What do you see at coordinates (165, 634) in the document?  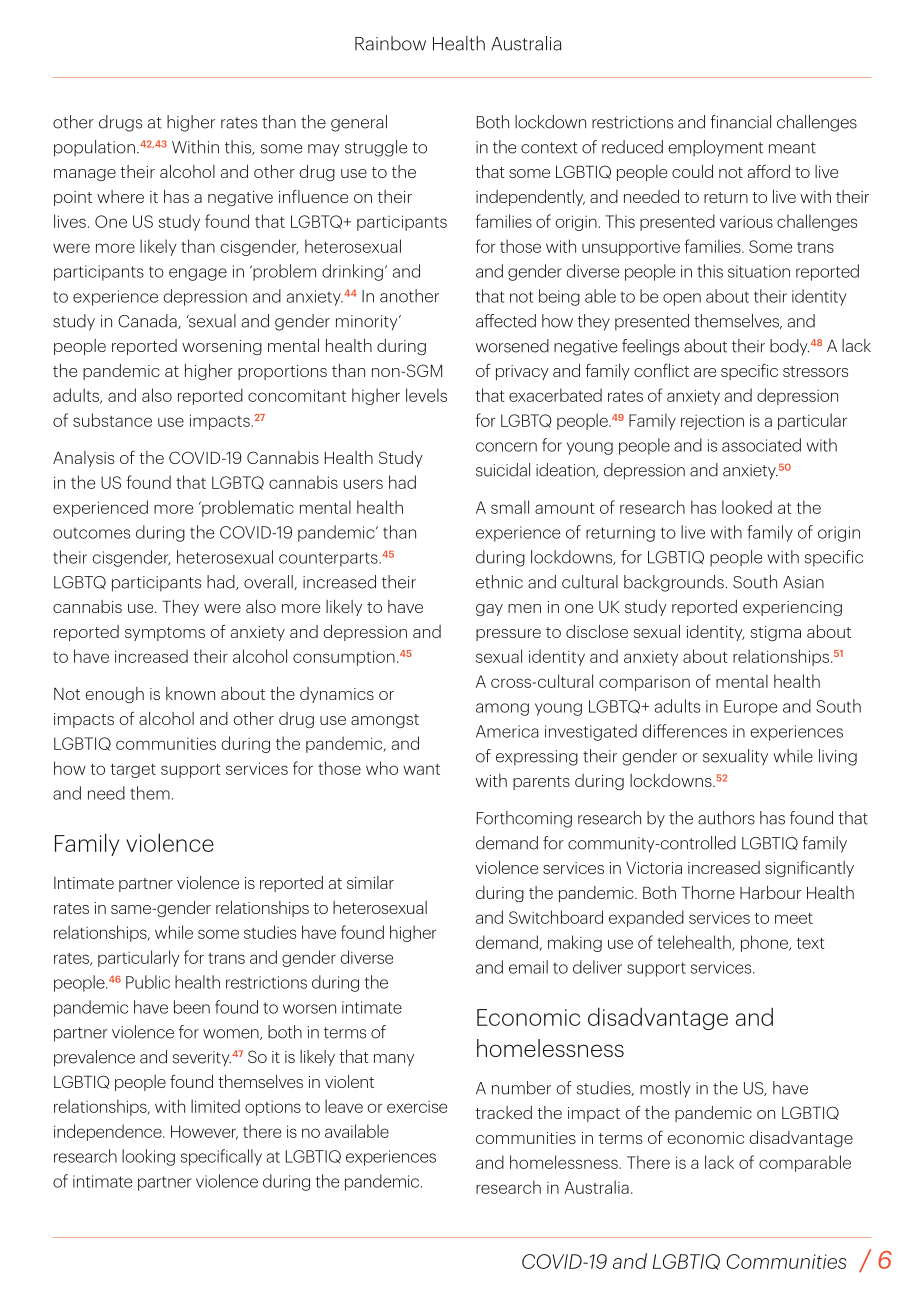 I see `symptoms` at bounding box center [165, 634].
